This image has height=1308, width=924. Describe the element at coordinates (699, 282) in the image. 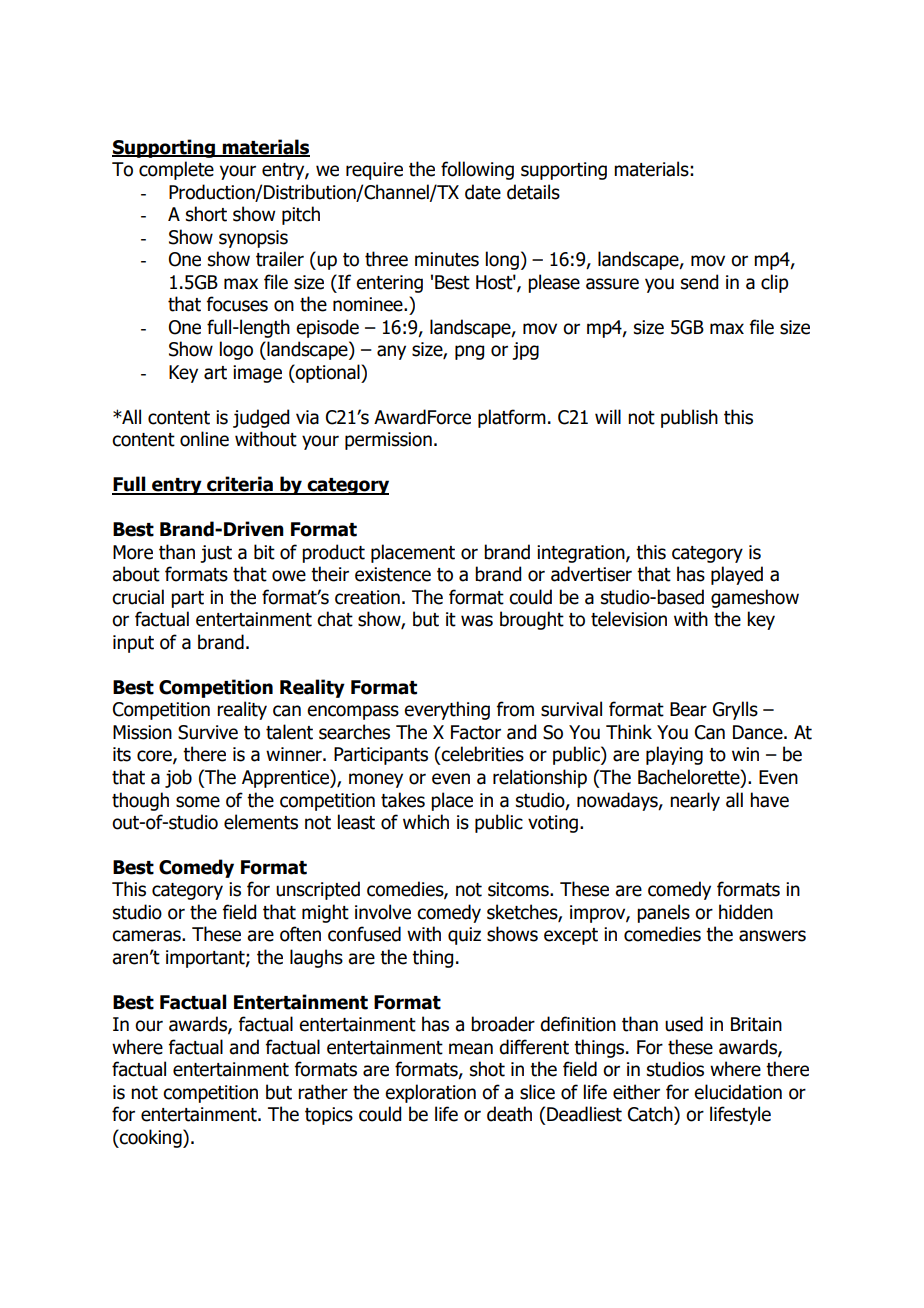

I see `send` at that location.
